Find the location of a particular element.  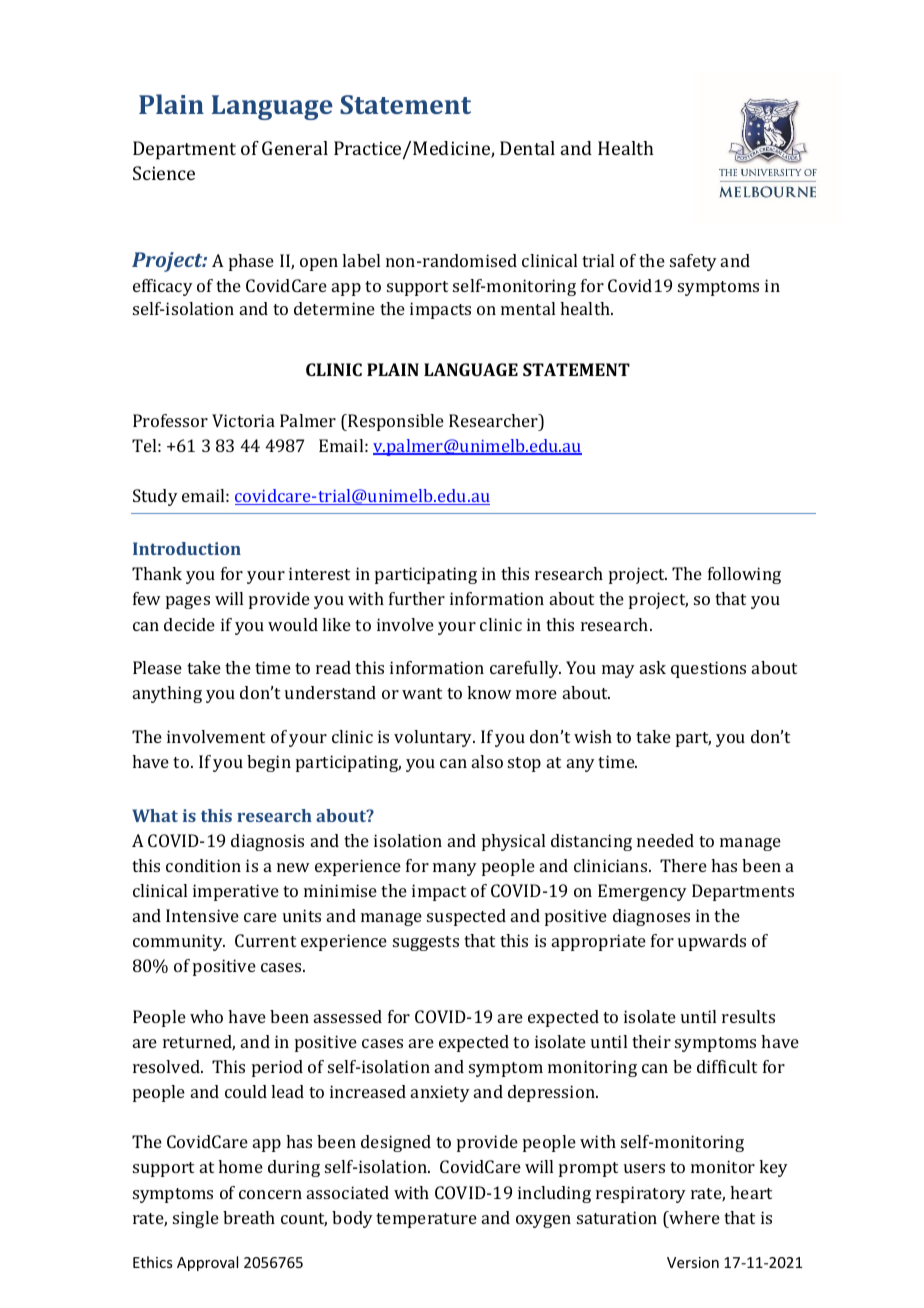

single is located at coordinates (196, 1219).
